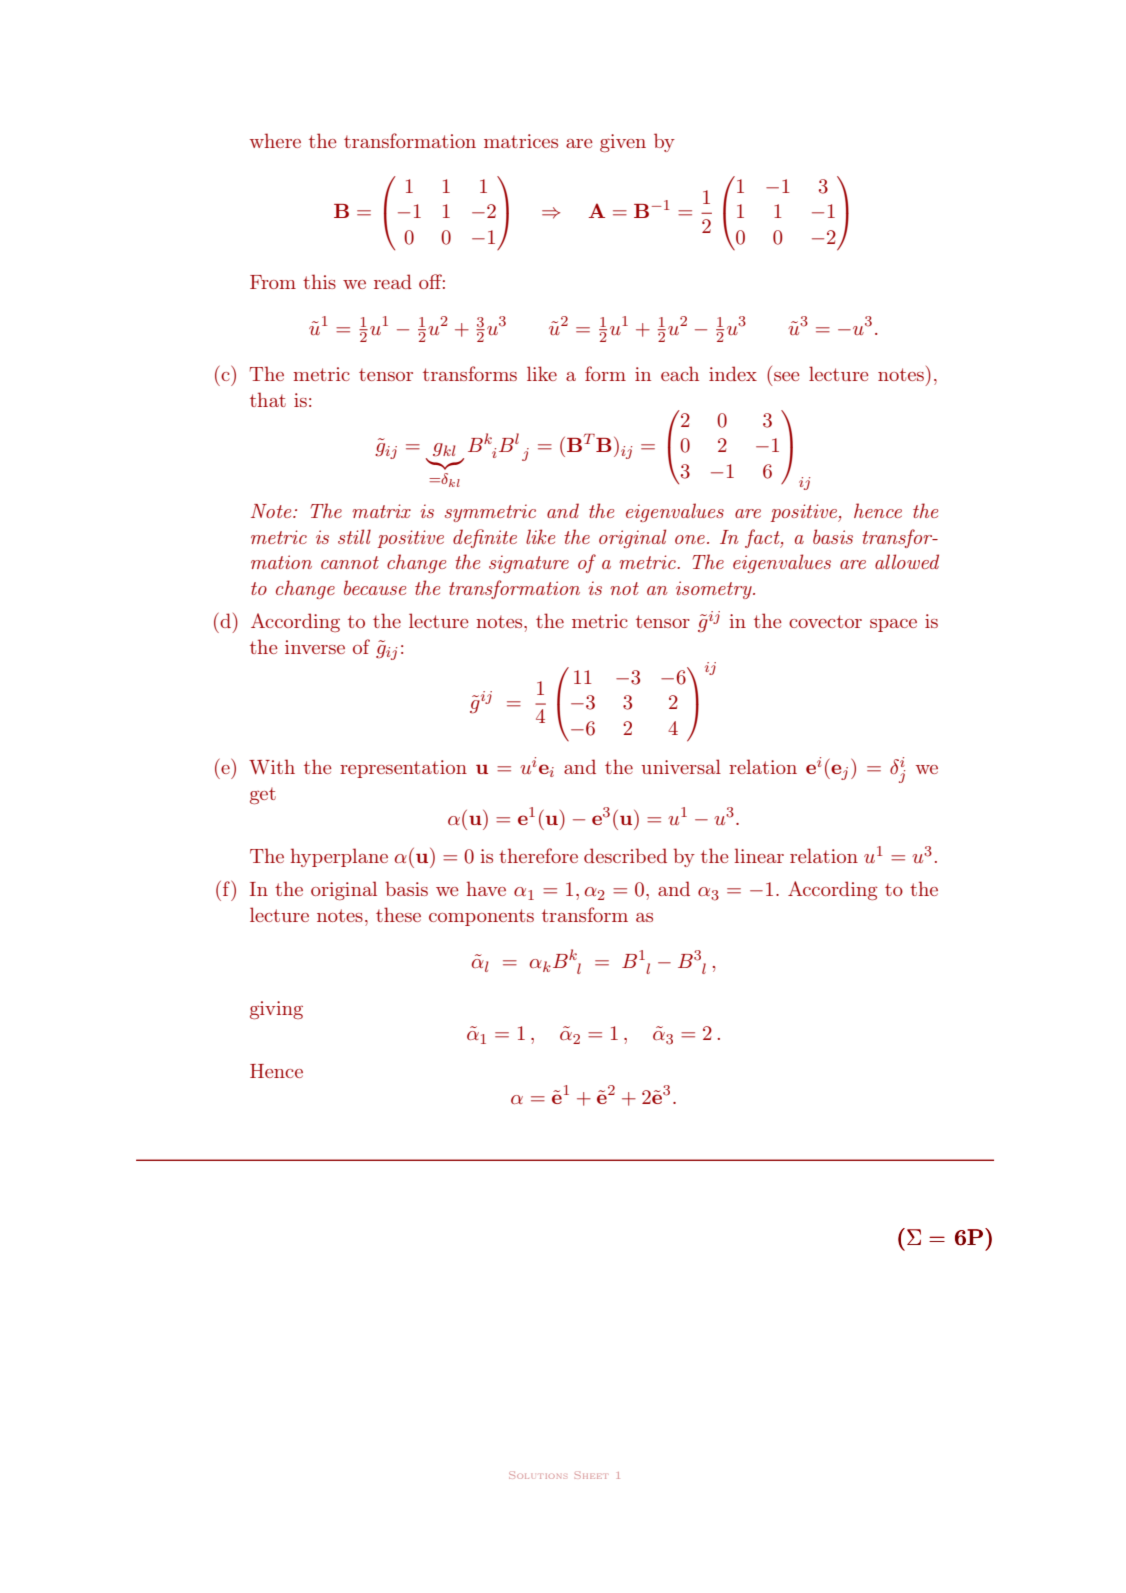  Describe the element at coordinates (893, 625) in the page. I see `space` at that location.
